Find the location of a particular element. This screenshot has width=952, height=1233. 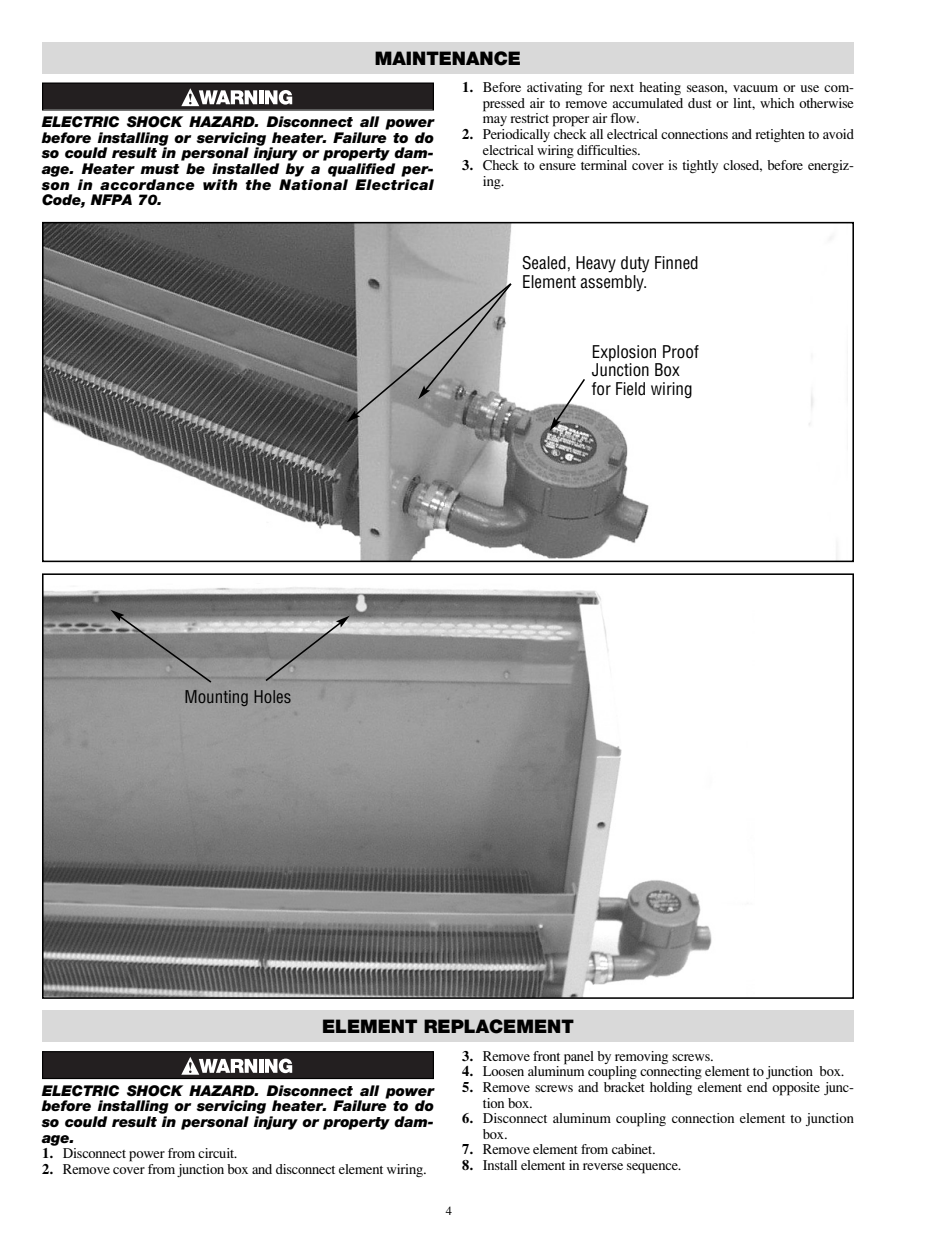

Mounting is located at coordinates (216, 698).
